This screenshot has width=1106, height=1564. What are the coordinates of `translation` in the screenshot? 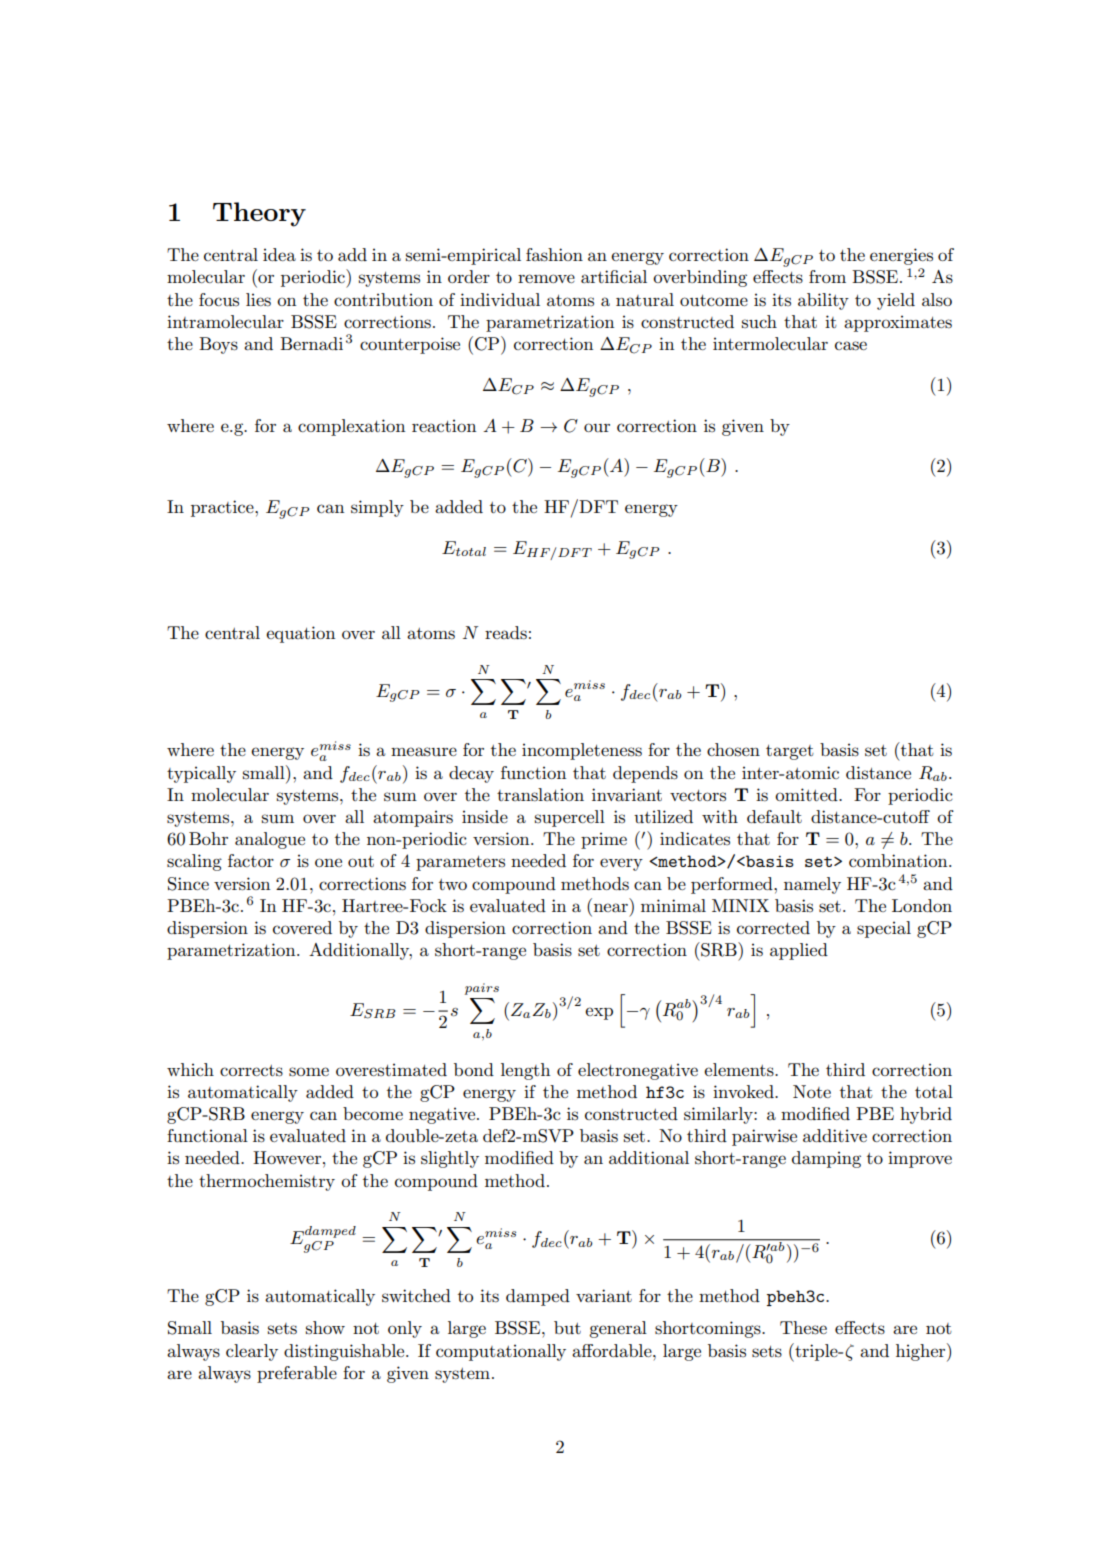 It's located at (540, 795).
